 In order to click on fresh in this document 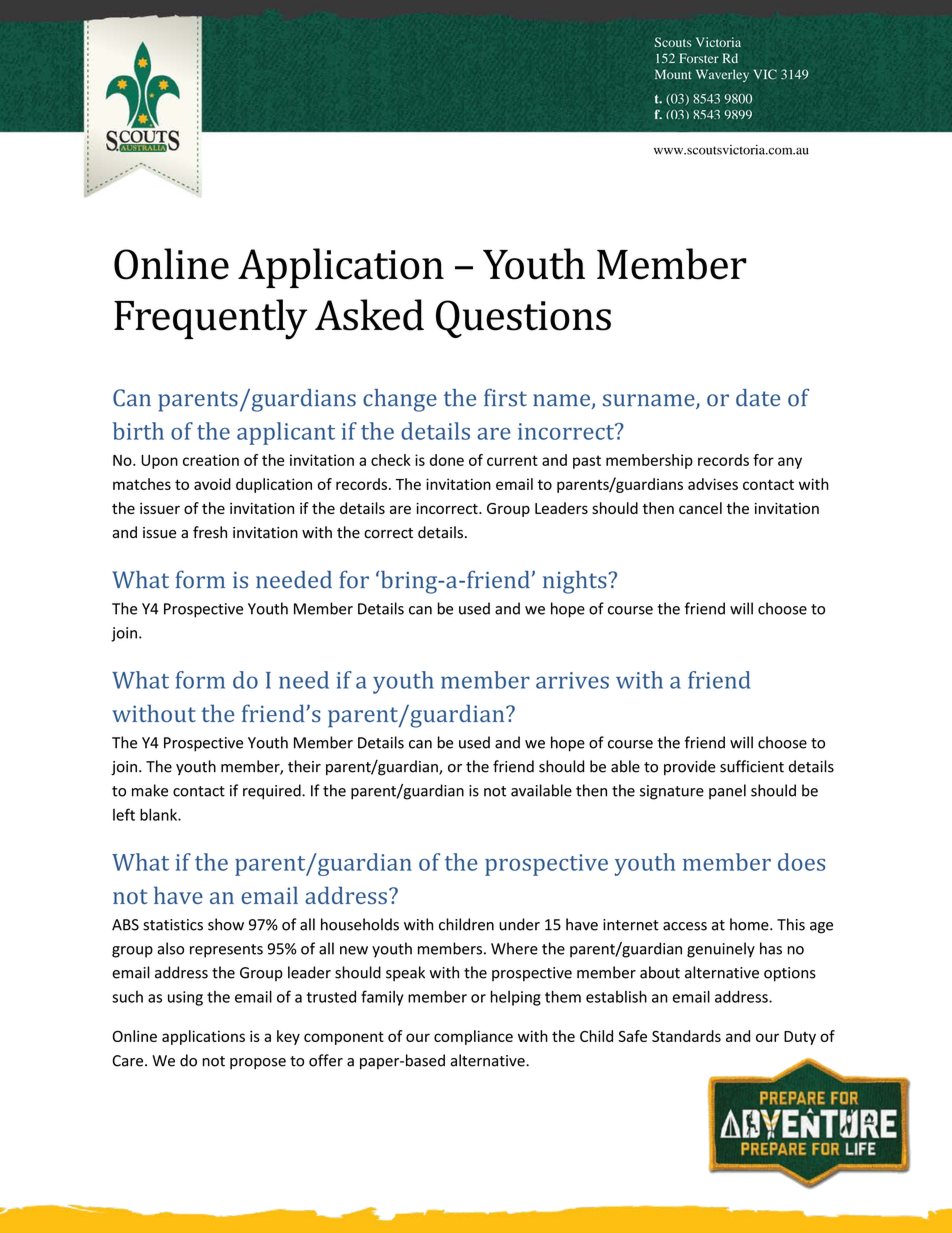, I will do `click(210, 532)`.
